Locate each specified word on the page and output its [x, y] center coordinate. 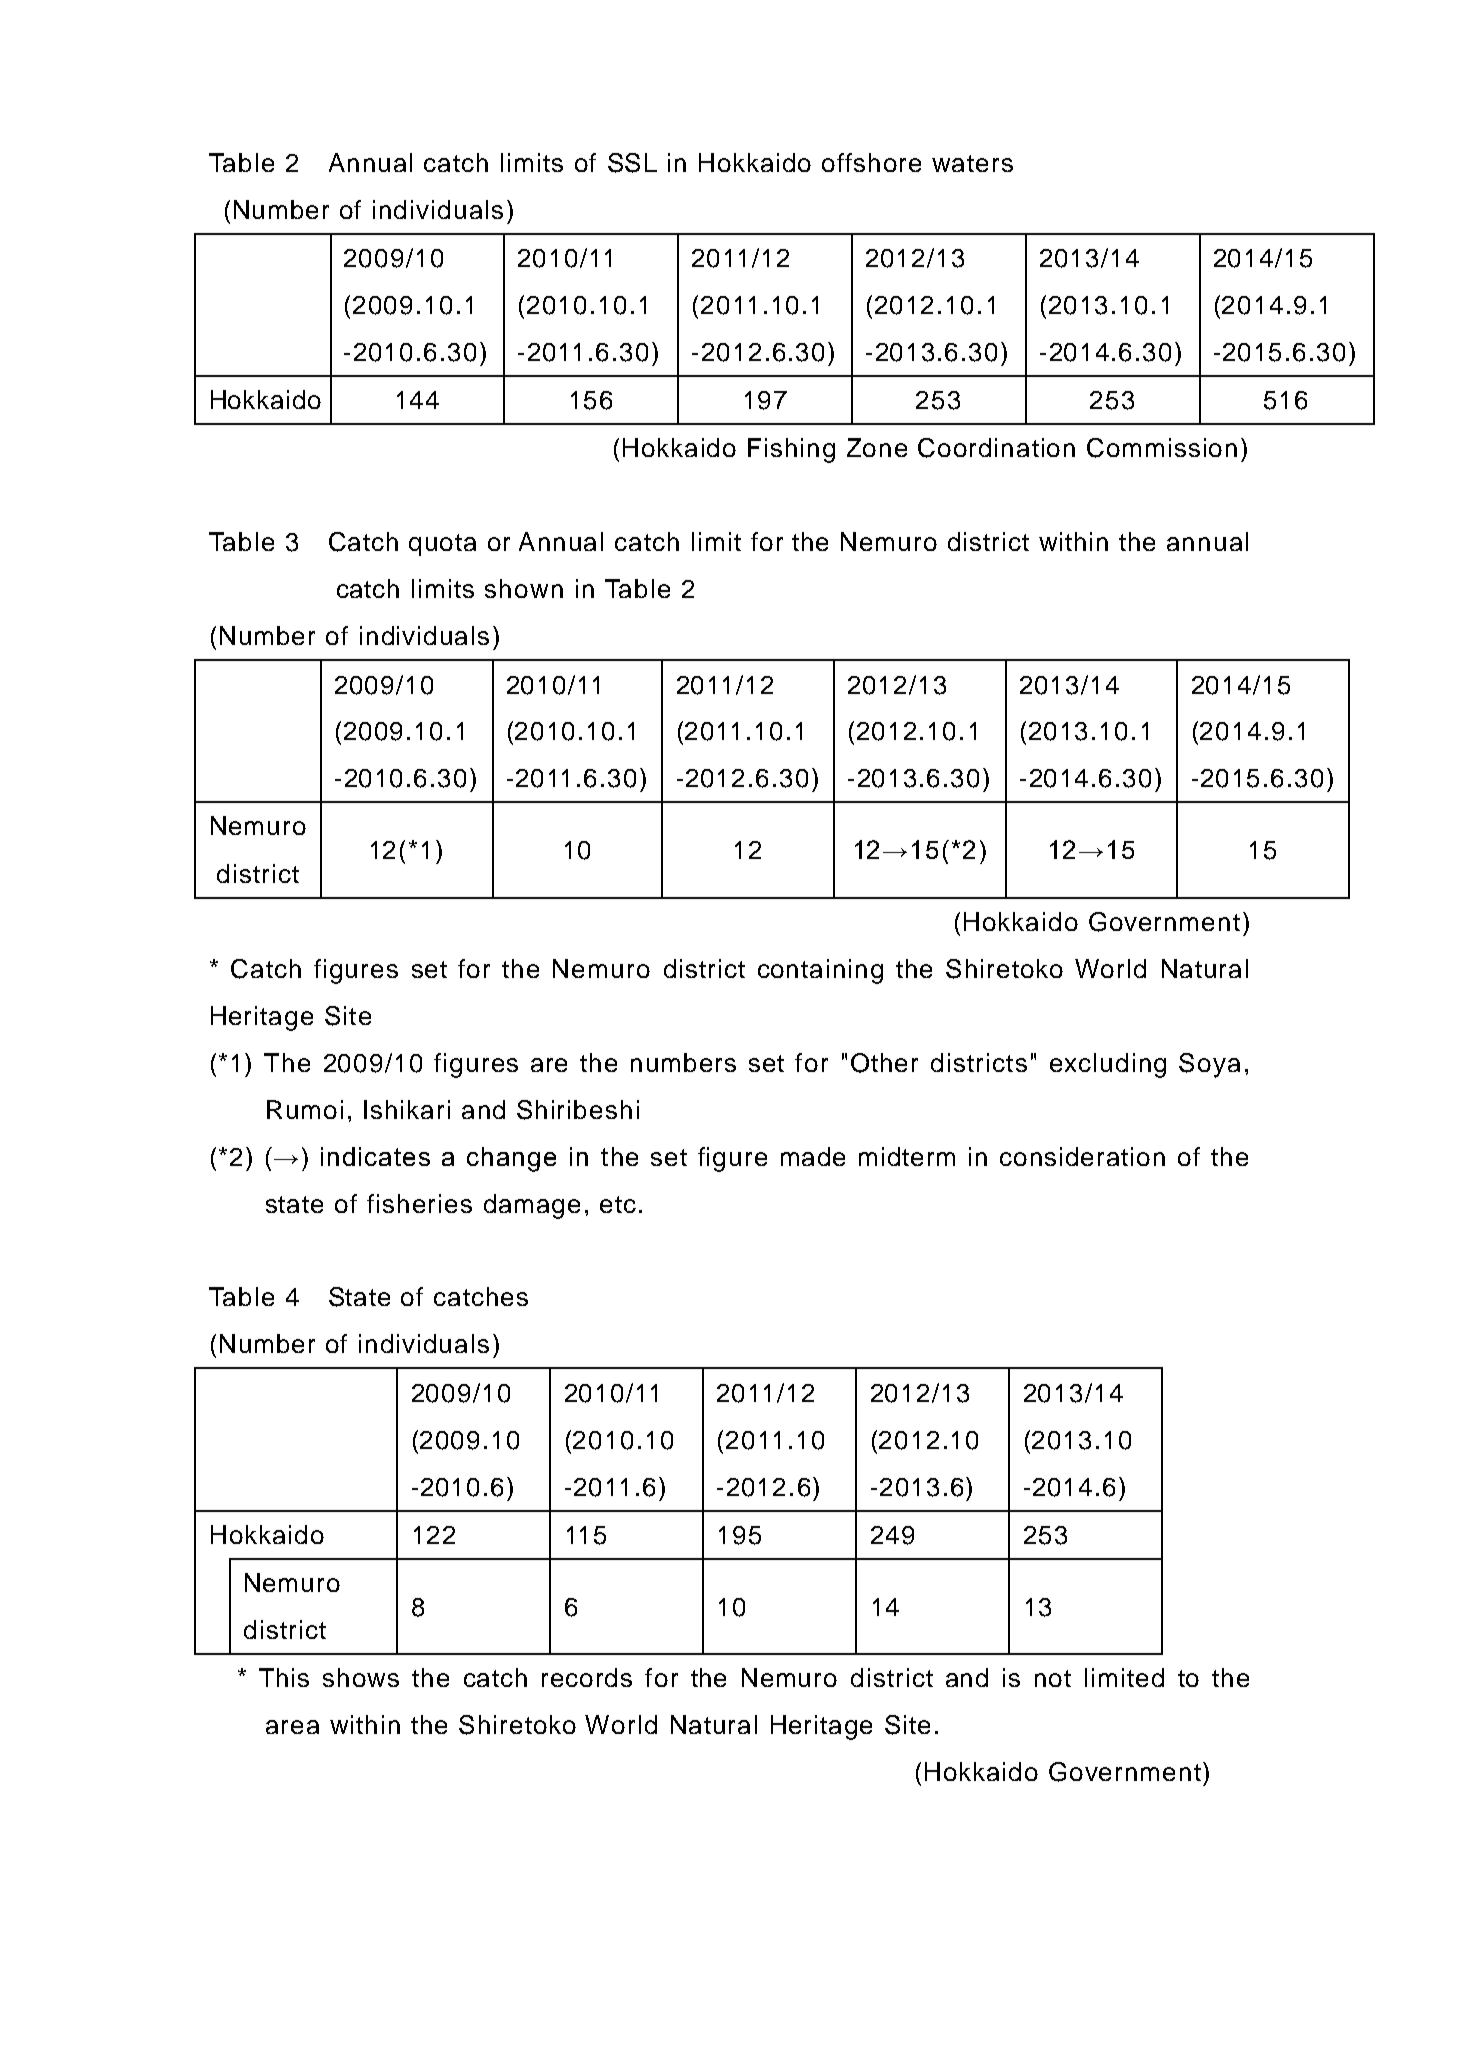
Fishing [791, 450]
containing [820, 971]
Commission [1162, 448]
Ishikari [407, 1109]
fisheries [419, 1203]
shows [361, 1677]
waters [972, 163]
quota [442, 545]
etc [618, 1204]
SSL [632, 163]
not [1053, 1678]
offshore [871, 162]
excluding [1108, 1065]
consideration [1082, 1156]
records [587, 1677]
